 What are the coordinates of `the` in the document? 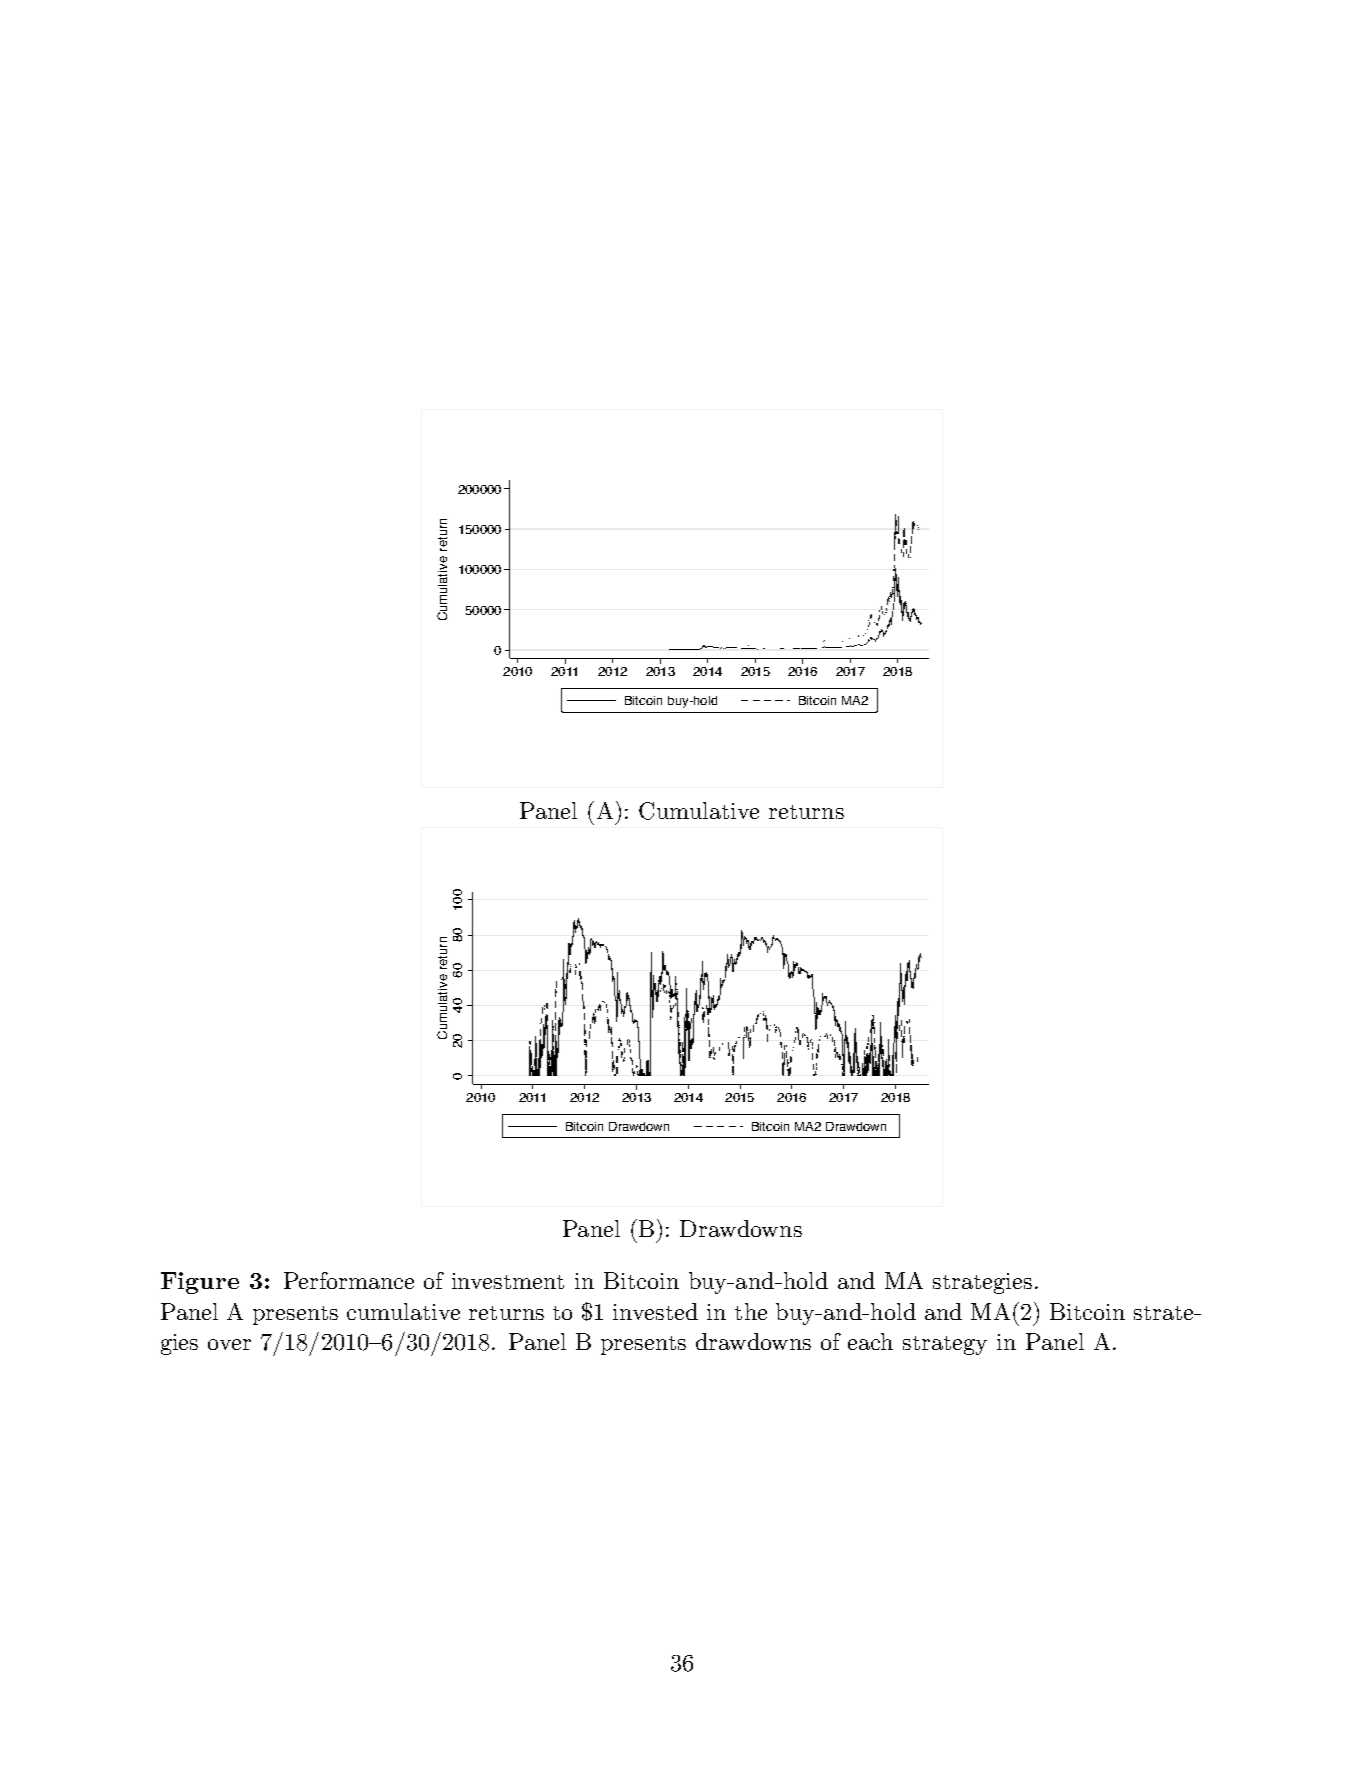 It's located at (751, 1311).
